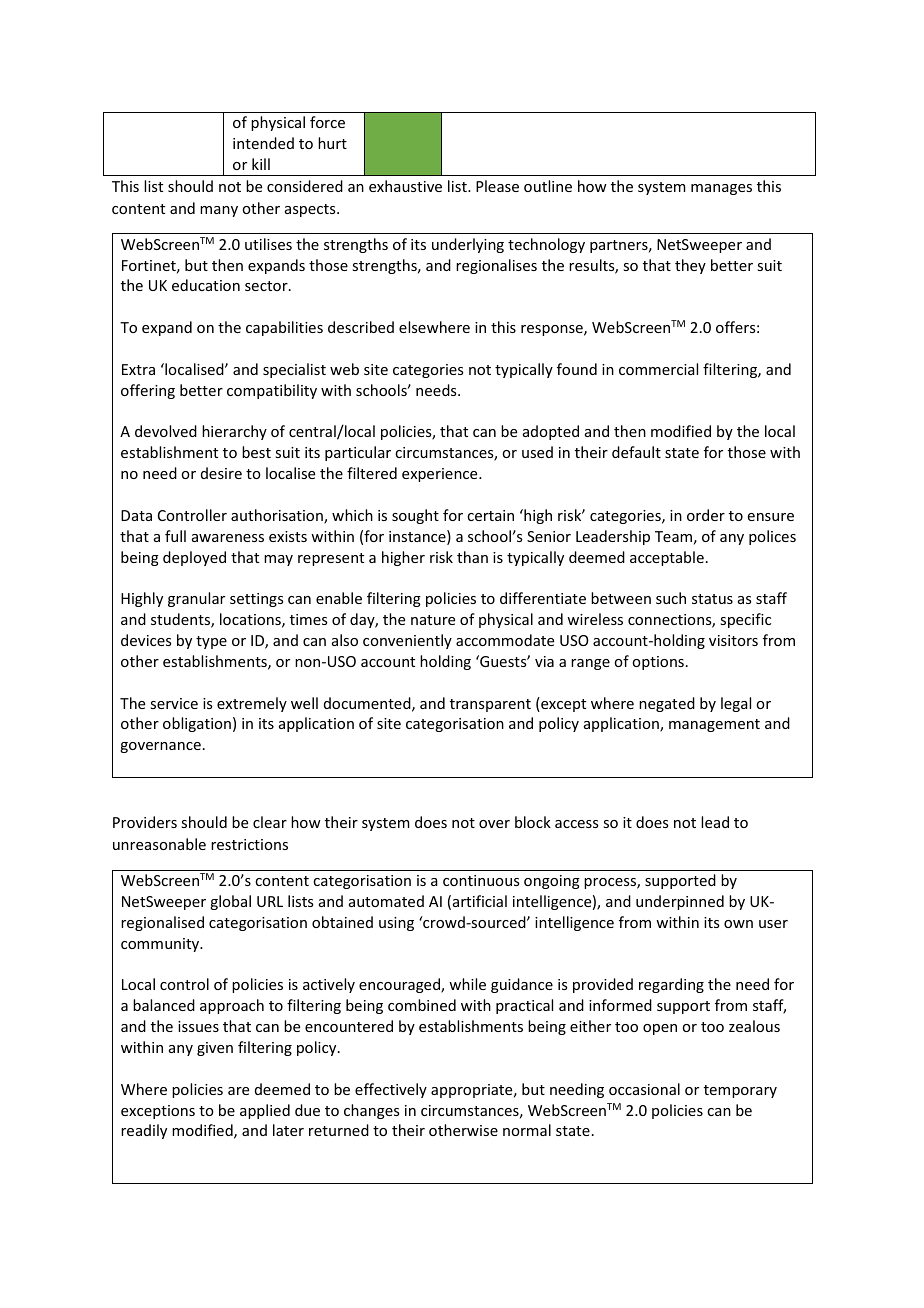 This screenshot has height=1308, width=924. I want to click on block, so click(533, 822).
